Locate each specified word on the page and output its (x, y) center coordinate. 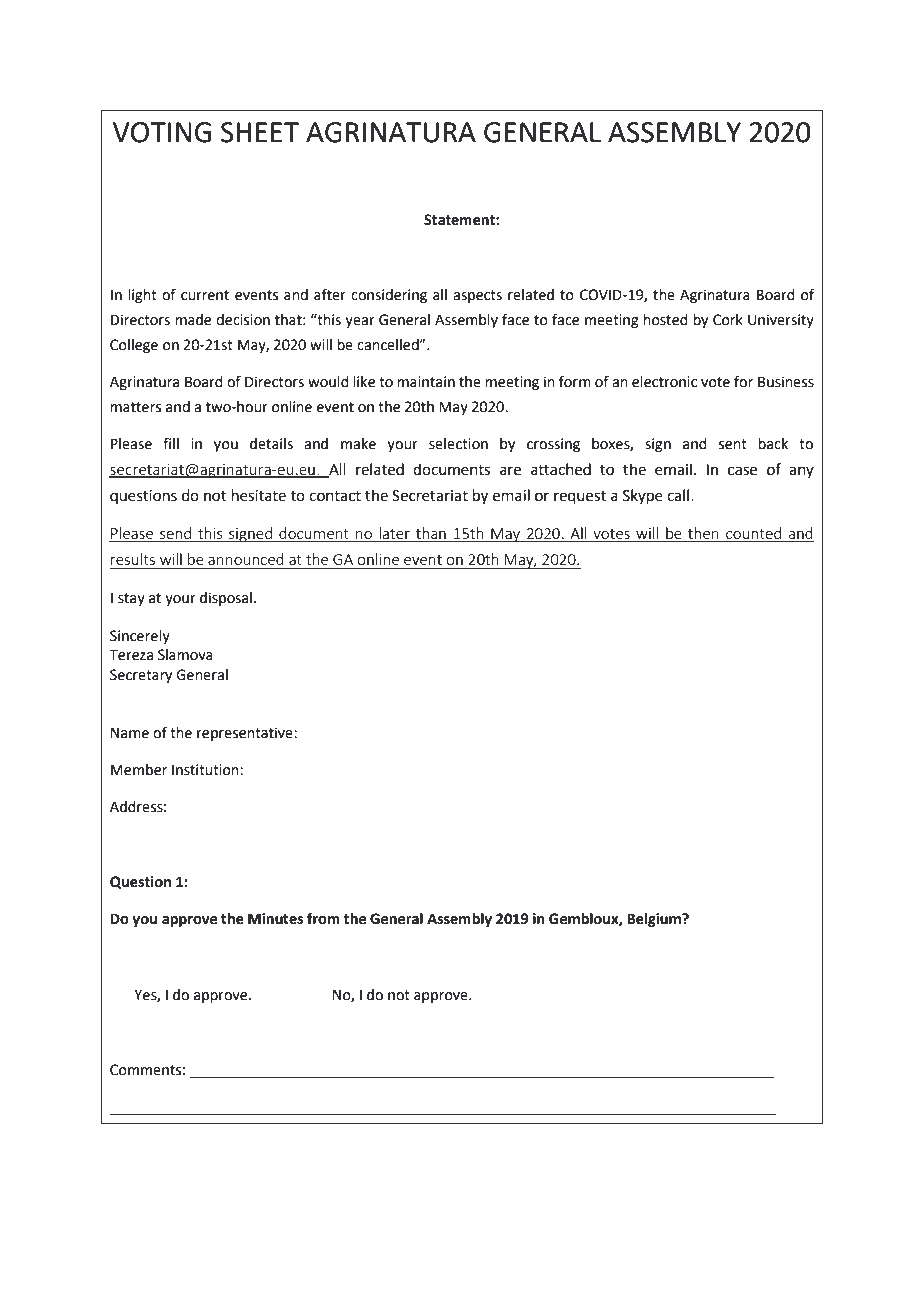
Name (130, 733)
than (431, 534)
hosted (665, 320)
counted (753, 534)
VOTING (162, 132)
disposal (226, 599)
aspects (477, 296)
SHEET (260, 132)
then (703, 534)
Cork (728, 320)
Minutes (275, 919)
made (193, 320)
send (176, 534)
